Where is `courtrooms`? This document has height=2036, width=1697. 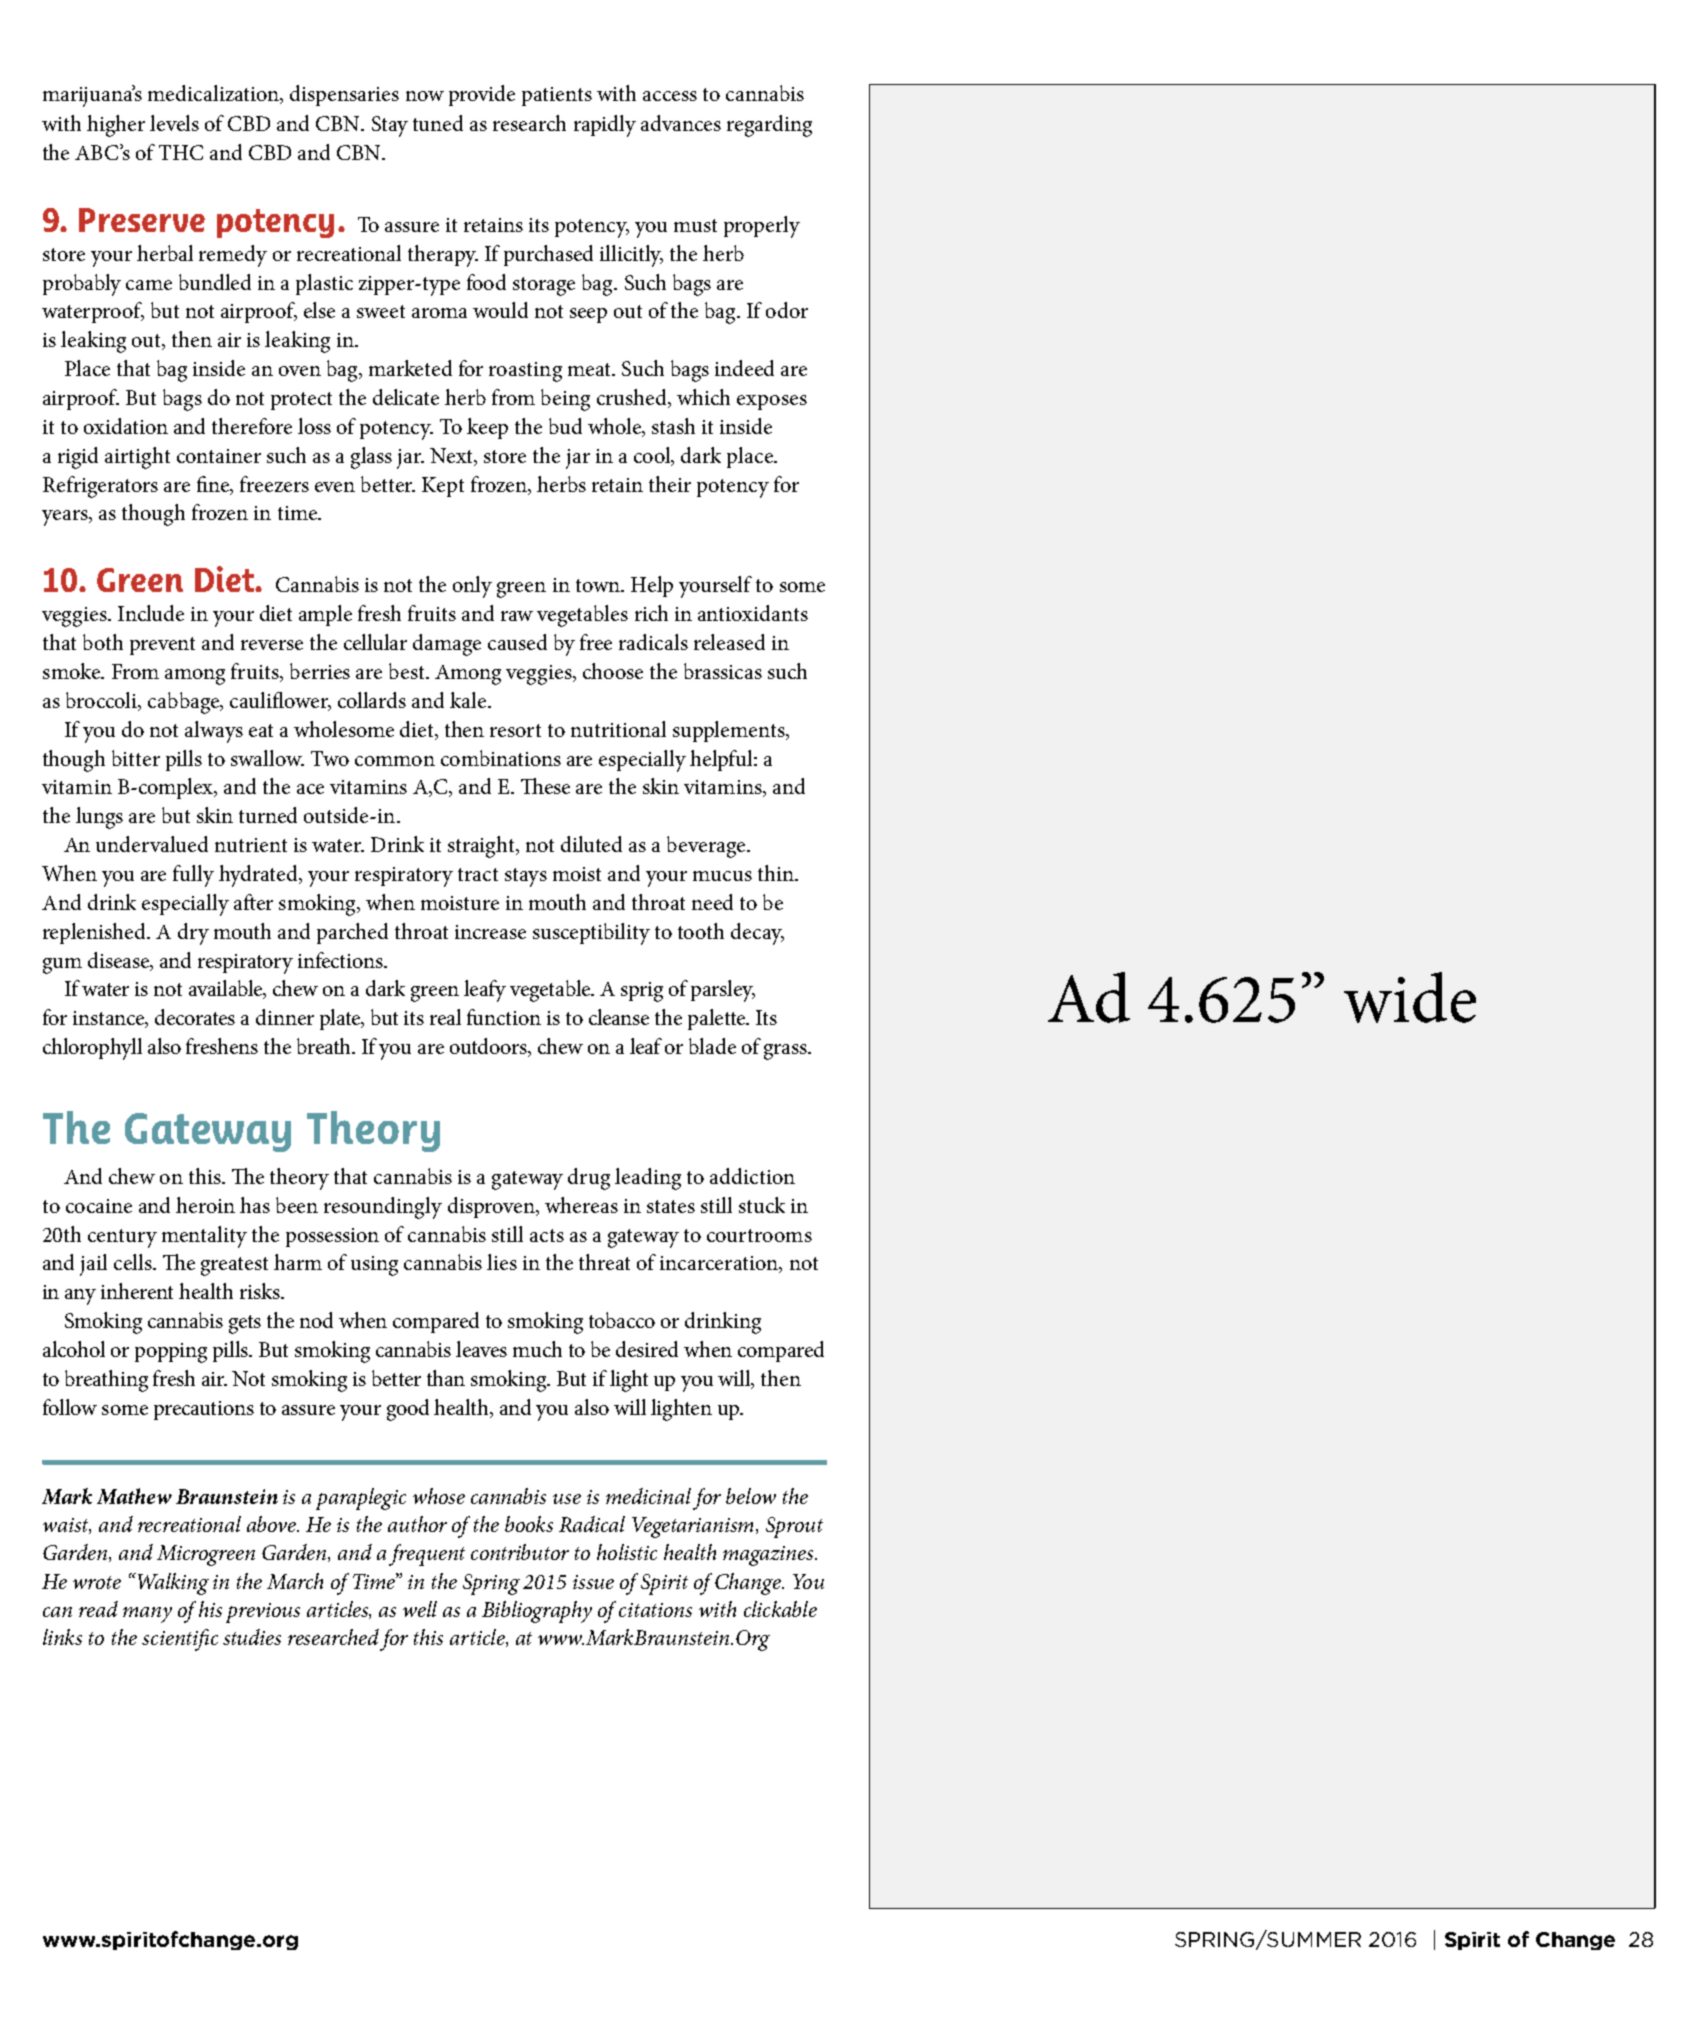 courtrooms is located at coordinates (759, 1235).
